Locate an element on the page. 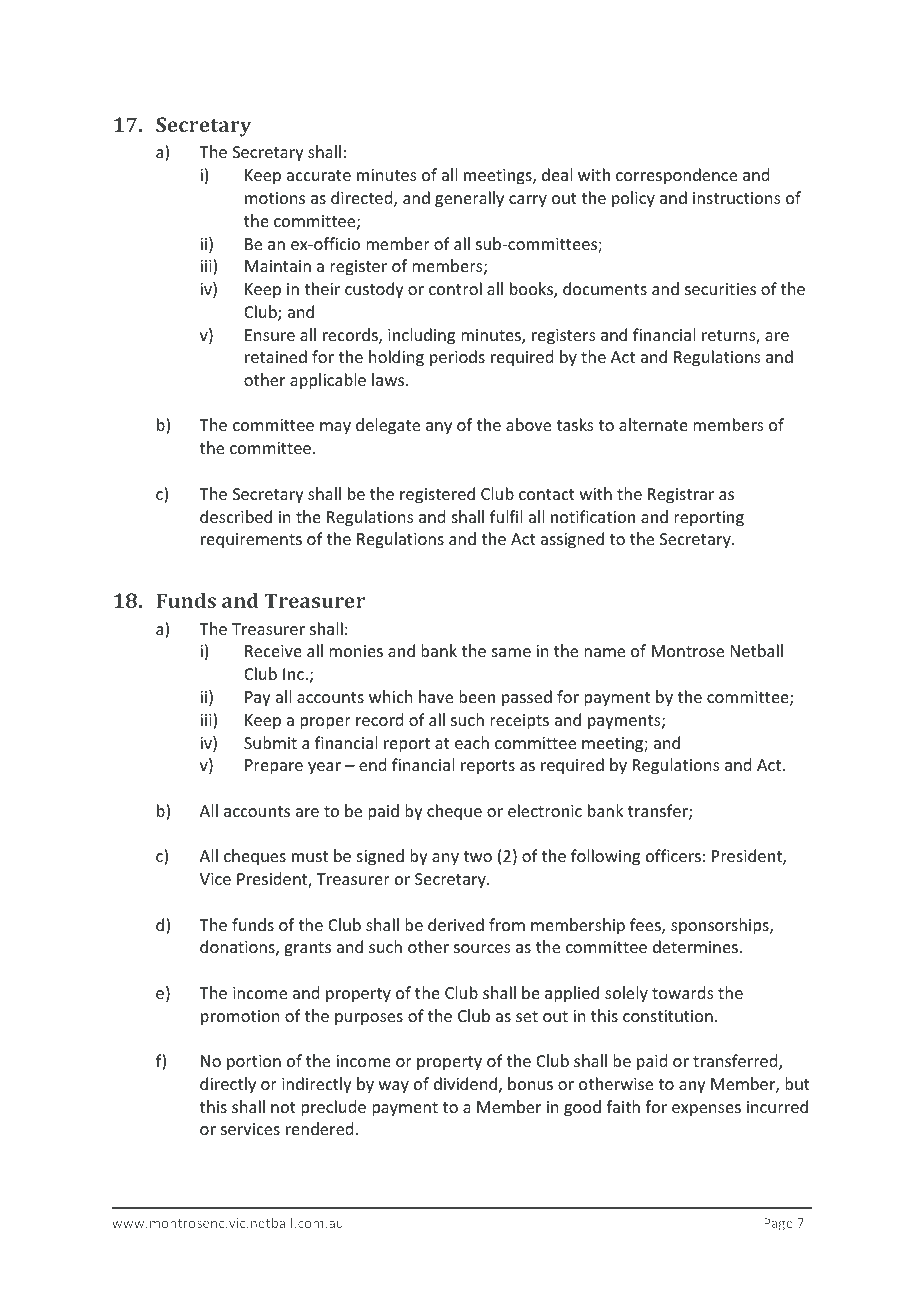 Image resolution: width=924 pixels, height=1308 pixels. Registrar is located at coordinates (681, 496).
